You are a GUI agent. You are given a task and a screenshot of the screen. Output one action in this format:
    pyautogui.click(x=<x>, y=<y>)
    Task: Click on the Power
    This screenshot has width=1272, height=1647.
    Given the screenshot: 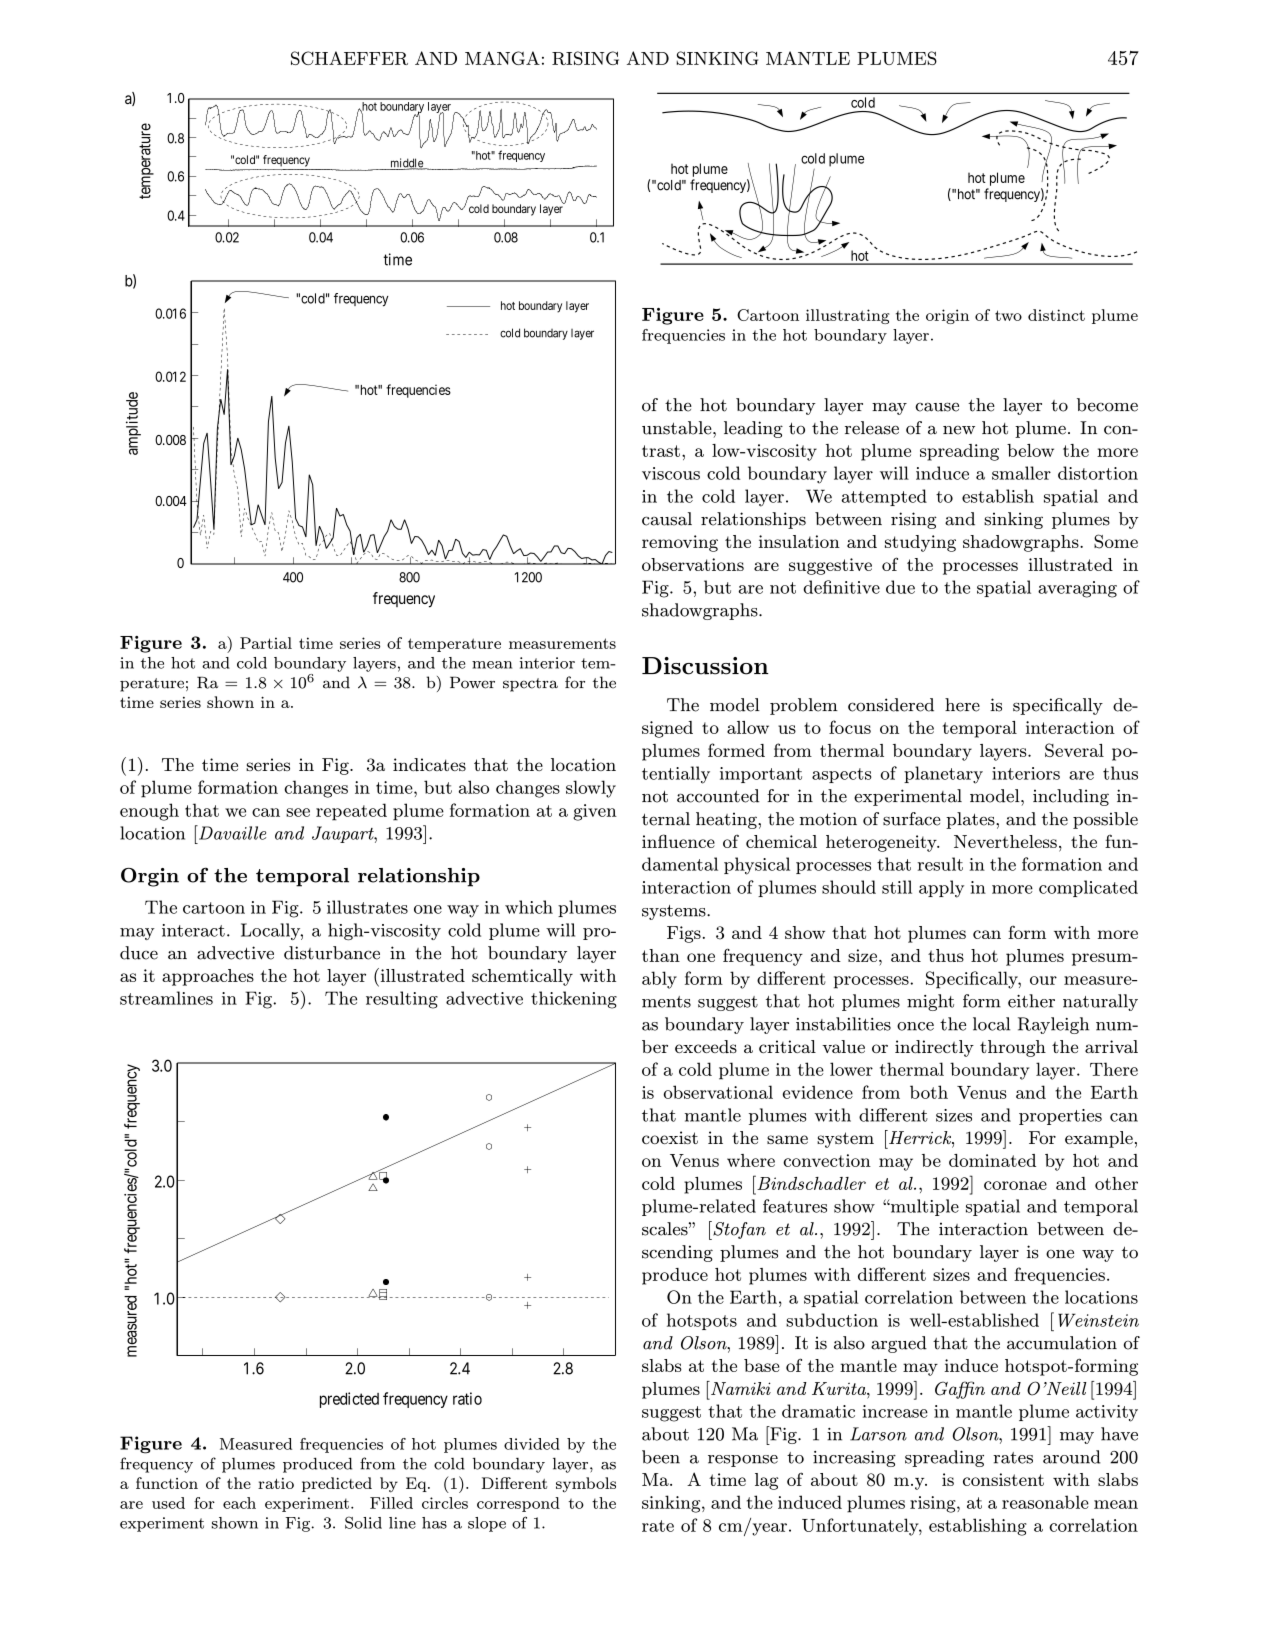 What is the action you would take?
    pyautogui.click(x=472, y=682)
